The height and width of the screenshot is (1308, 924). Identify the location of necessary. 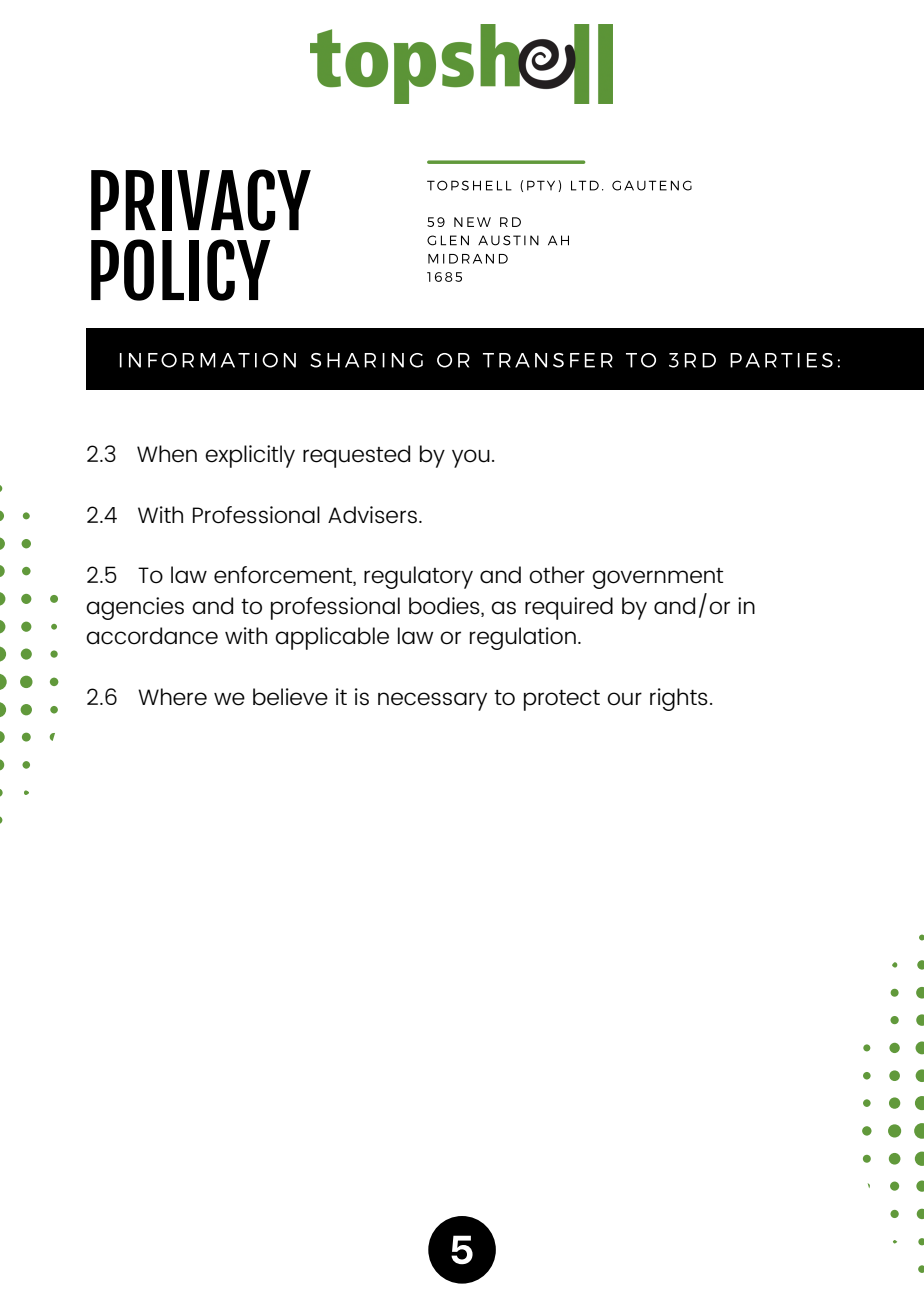
(432, 701).
